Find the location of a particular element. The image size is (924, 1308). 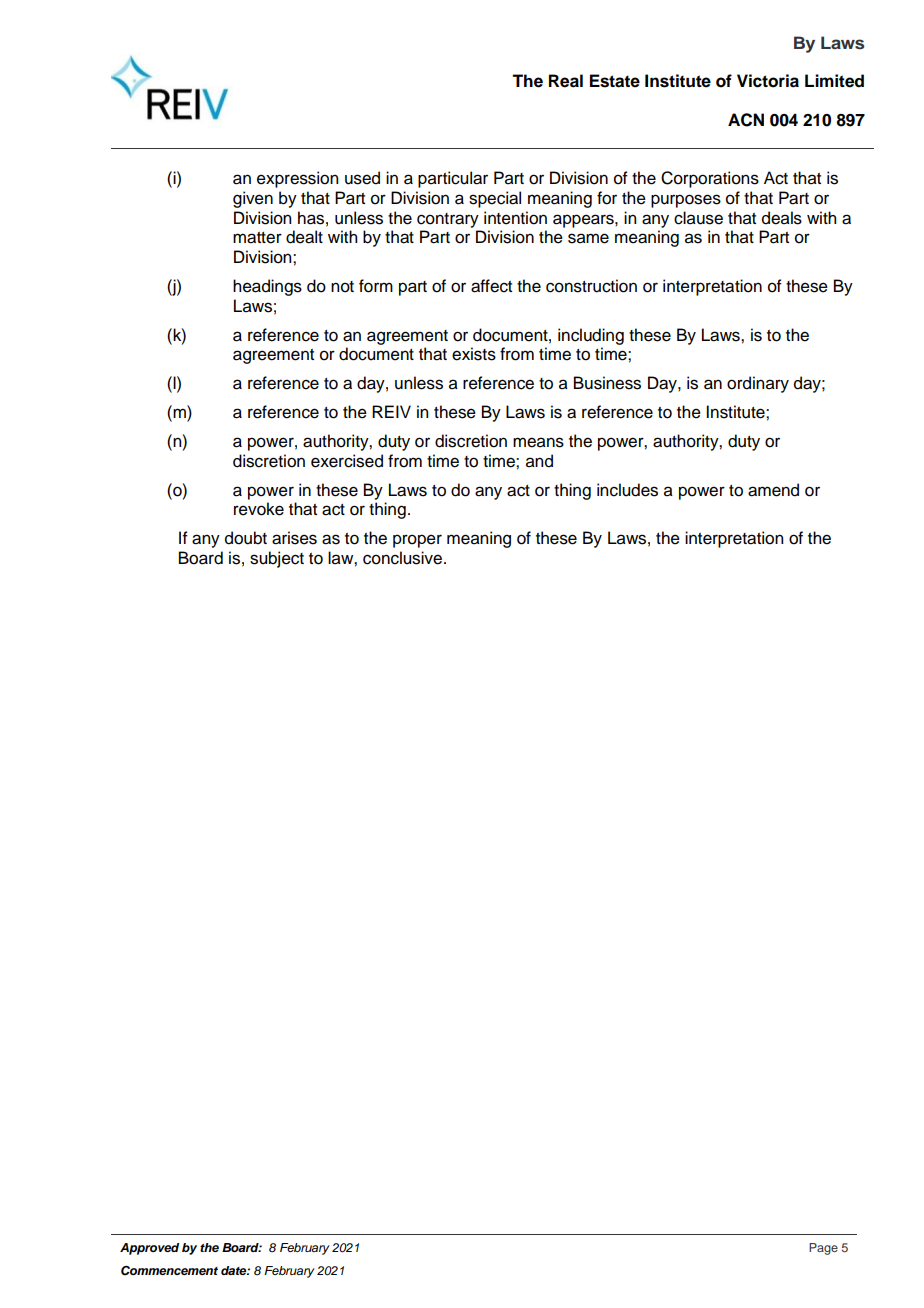

given is located at coordinates (253, 199).
